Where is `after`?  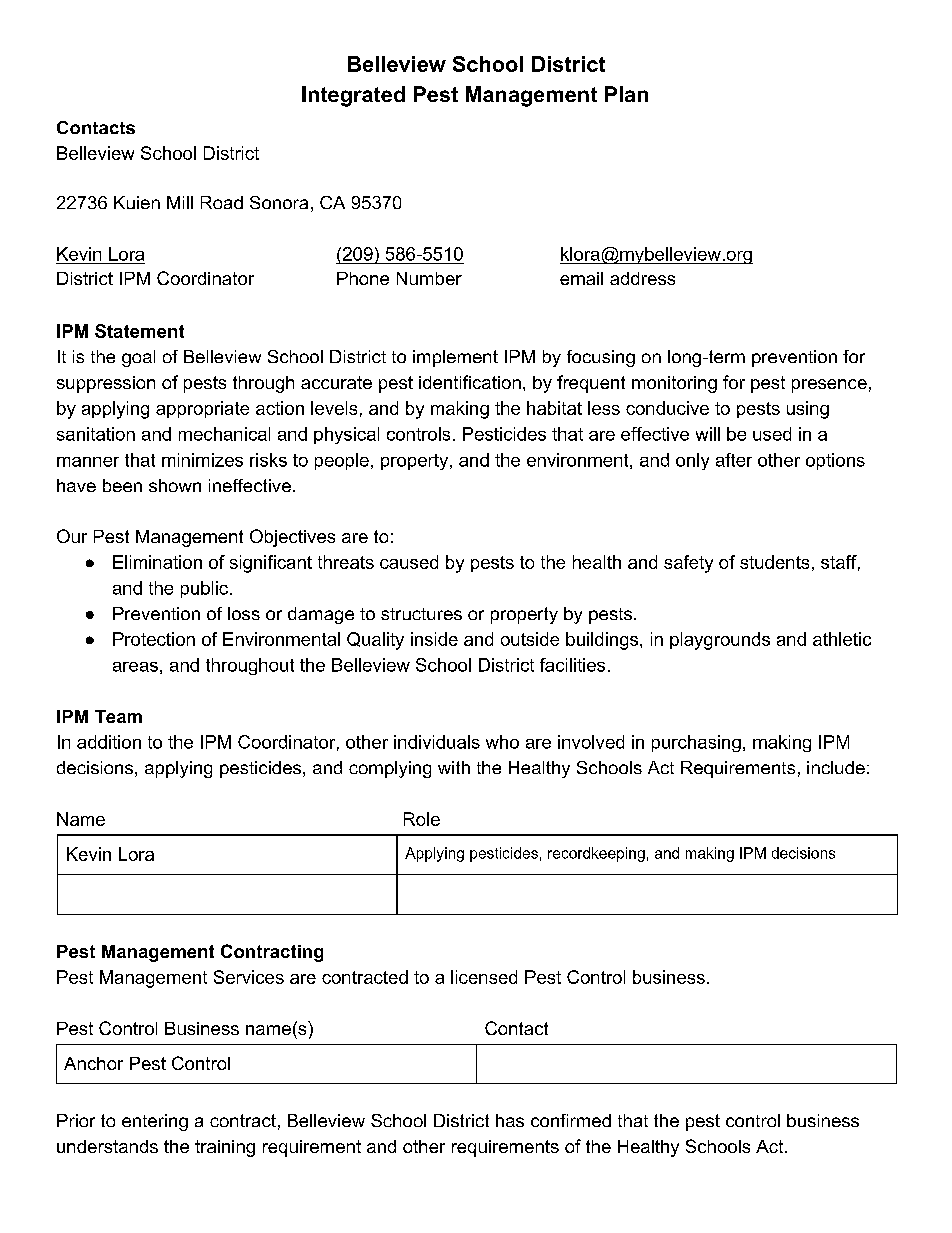
after is located at coordinates (734, 460).
